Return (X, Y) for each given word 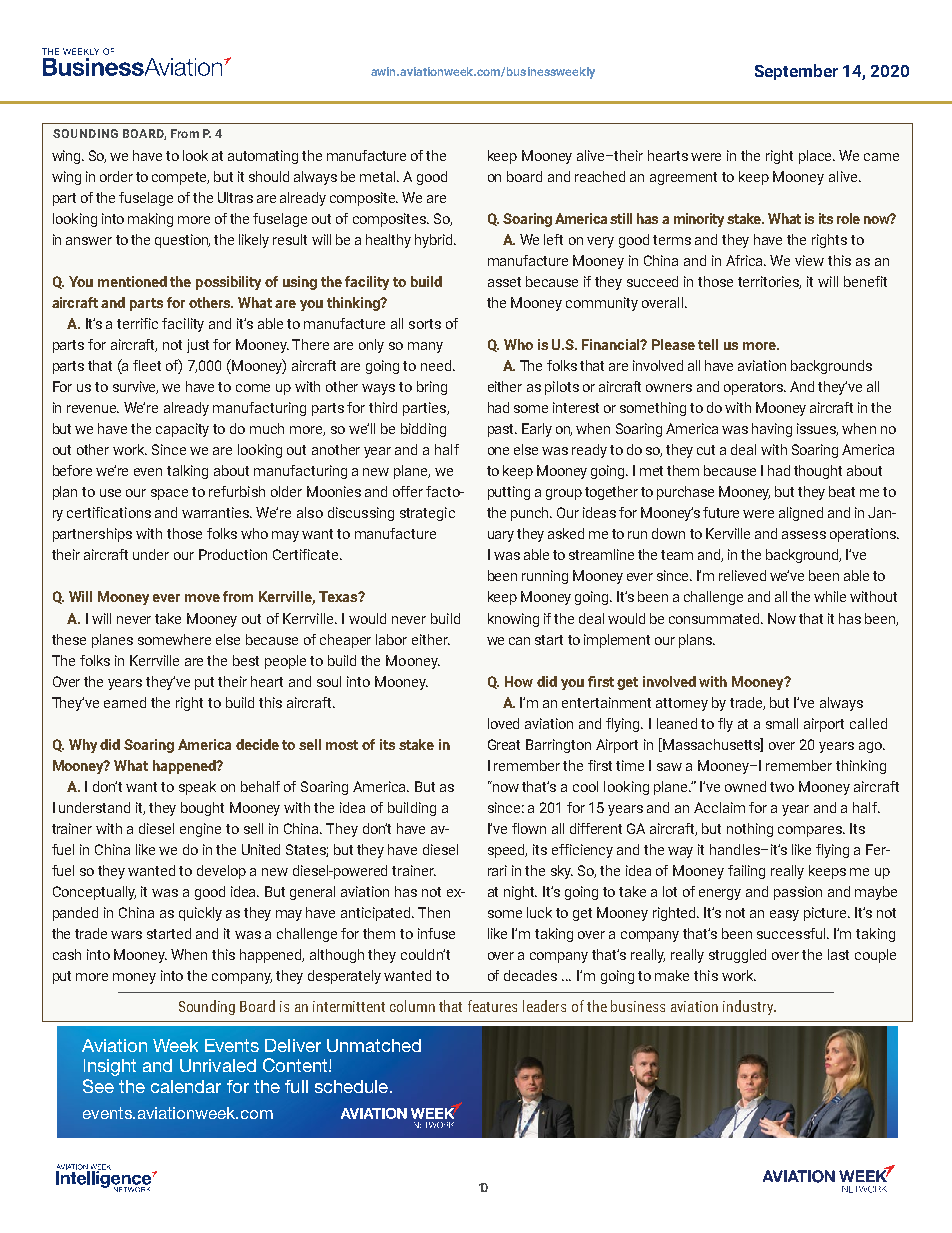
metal (379, 176)
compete (180, 178)
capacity (182, 430)
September (796, 72)
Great (504, 744)
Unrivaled (218, 1065)
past (502, 430)
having (772, 430)
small (782, 723)
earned (125, 702)
